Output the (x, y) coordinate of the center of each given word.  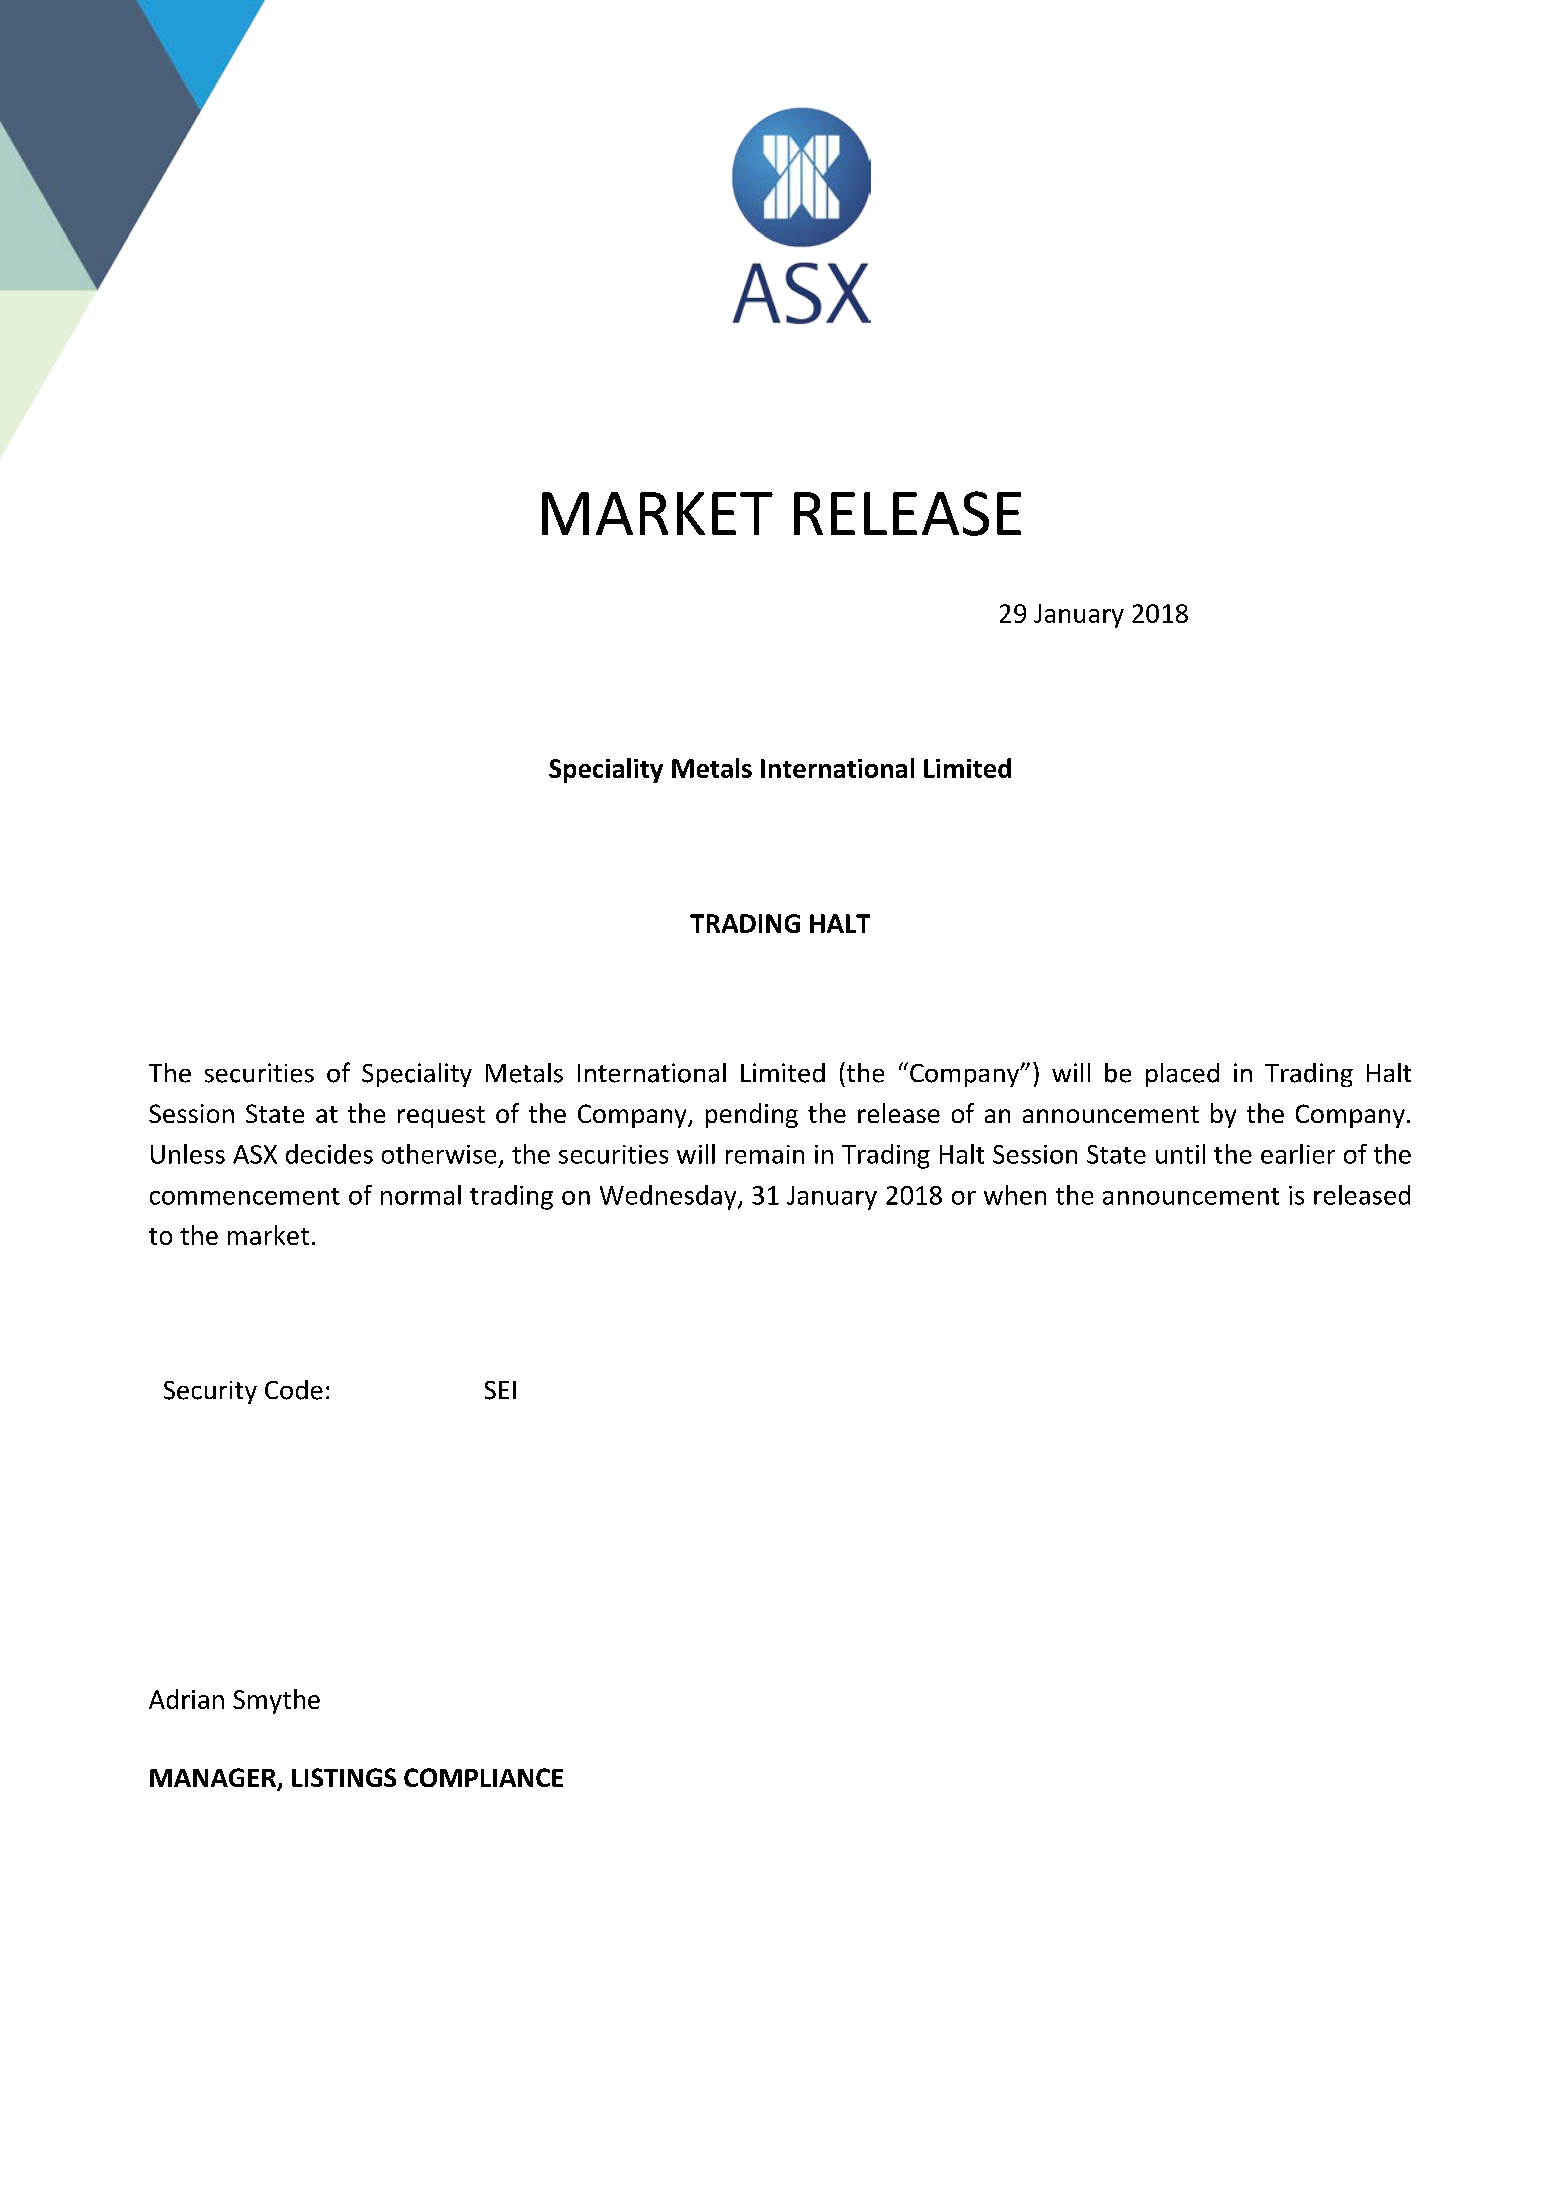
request (441, 1117)
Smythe (276, 1701)
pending (752, 1115)
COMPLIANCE (483, 1777)
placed (1182, 1075)
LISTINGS (344, 1777)
